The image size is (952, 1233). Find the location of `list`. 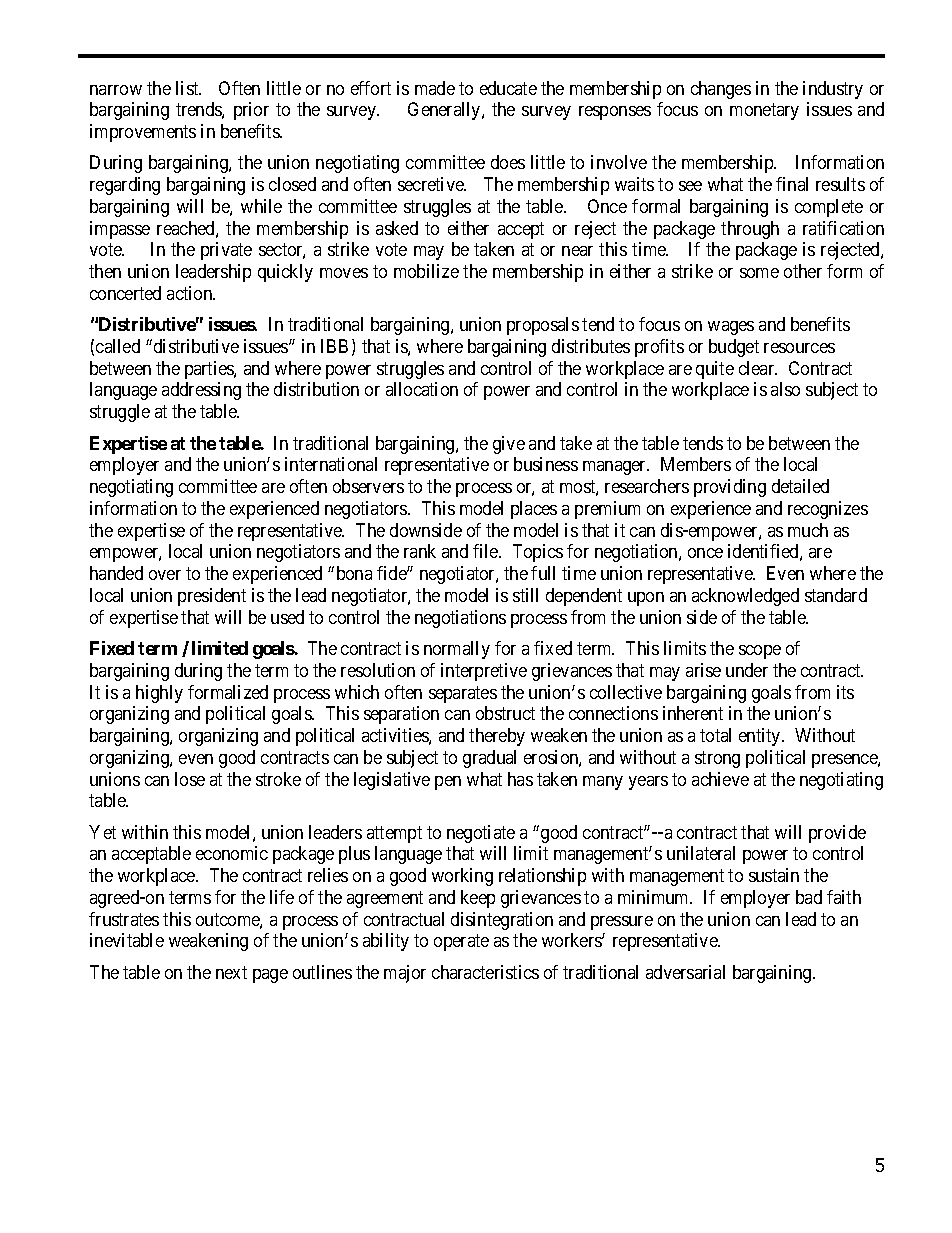

list is located at coordinates (188, 88).
